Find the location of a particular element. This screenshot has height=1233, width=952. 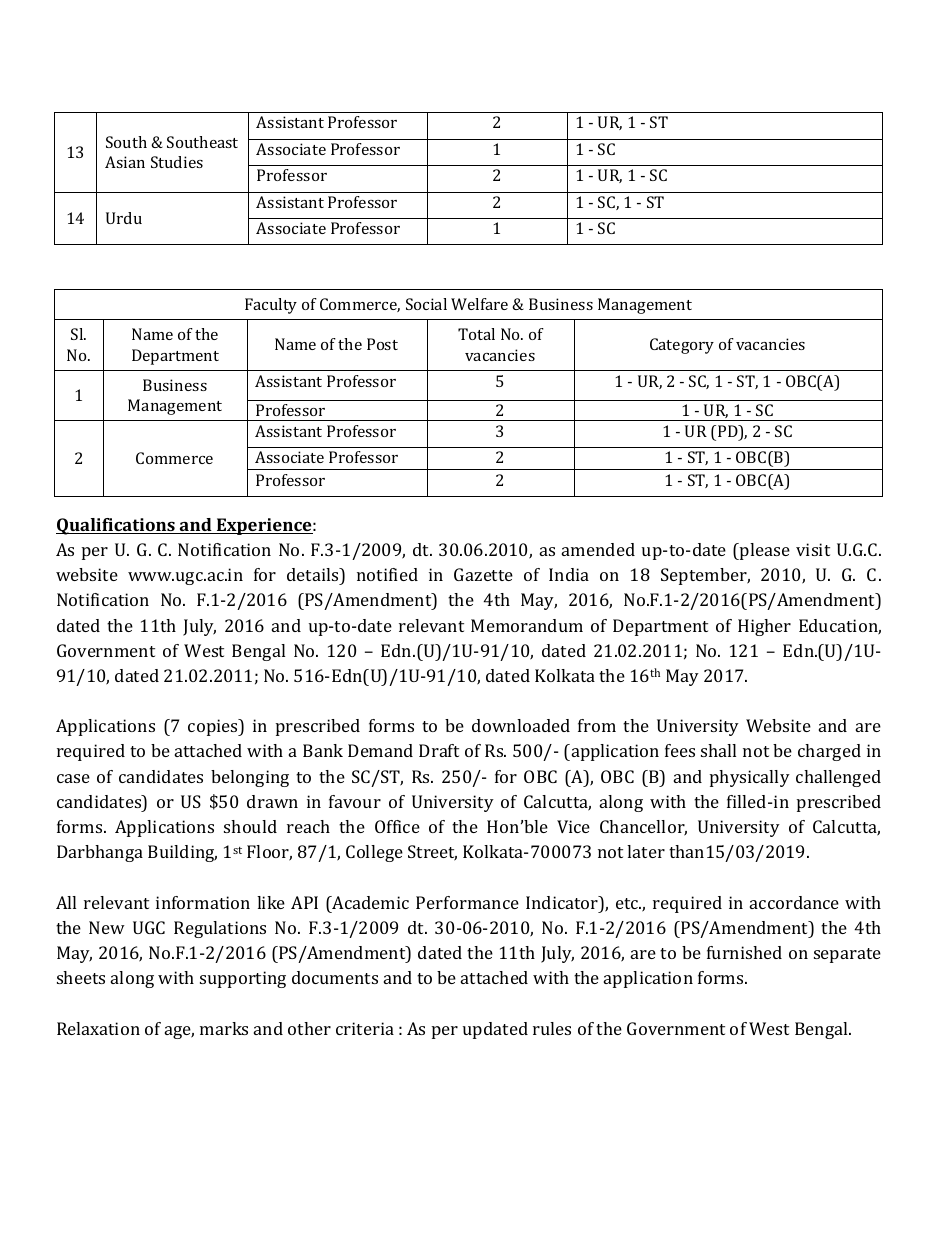

Higher is located at coordinates (764, 627).
